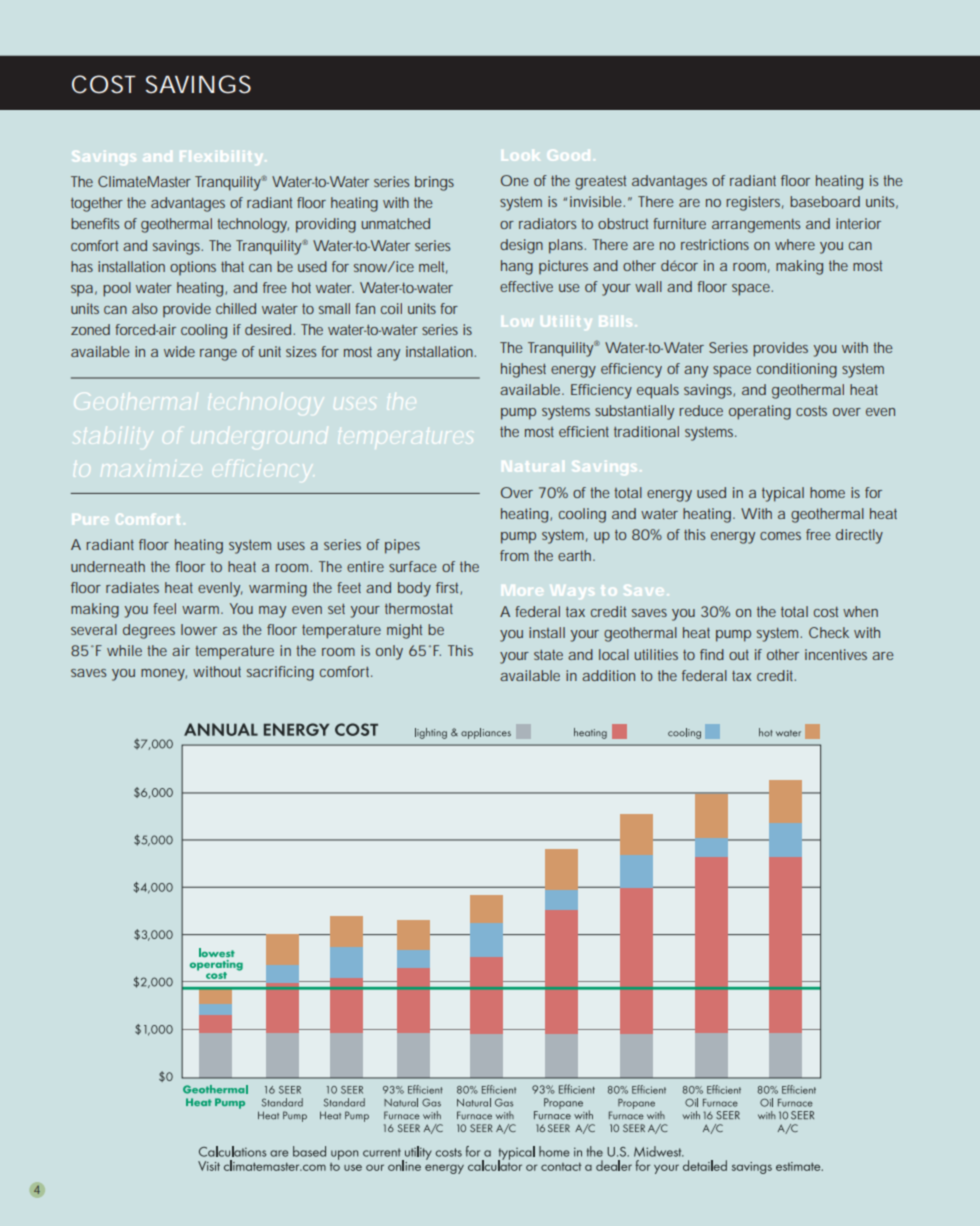  Describe the element at coordinates (434, 183) in the image. I see `brings` at that location.
